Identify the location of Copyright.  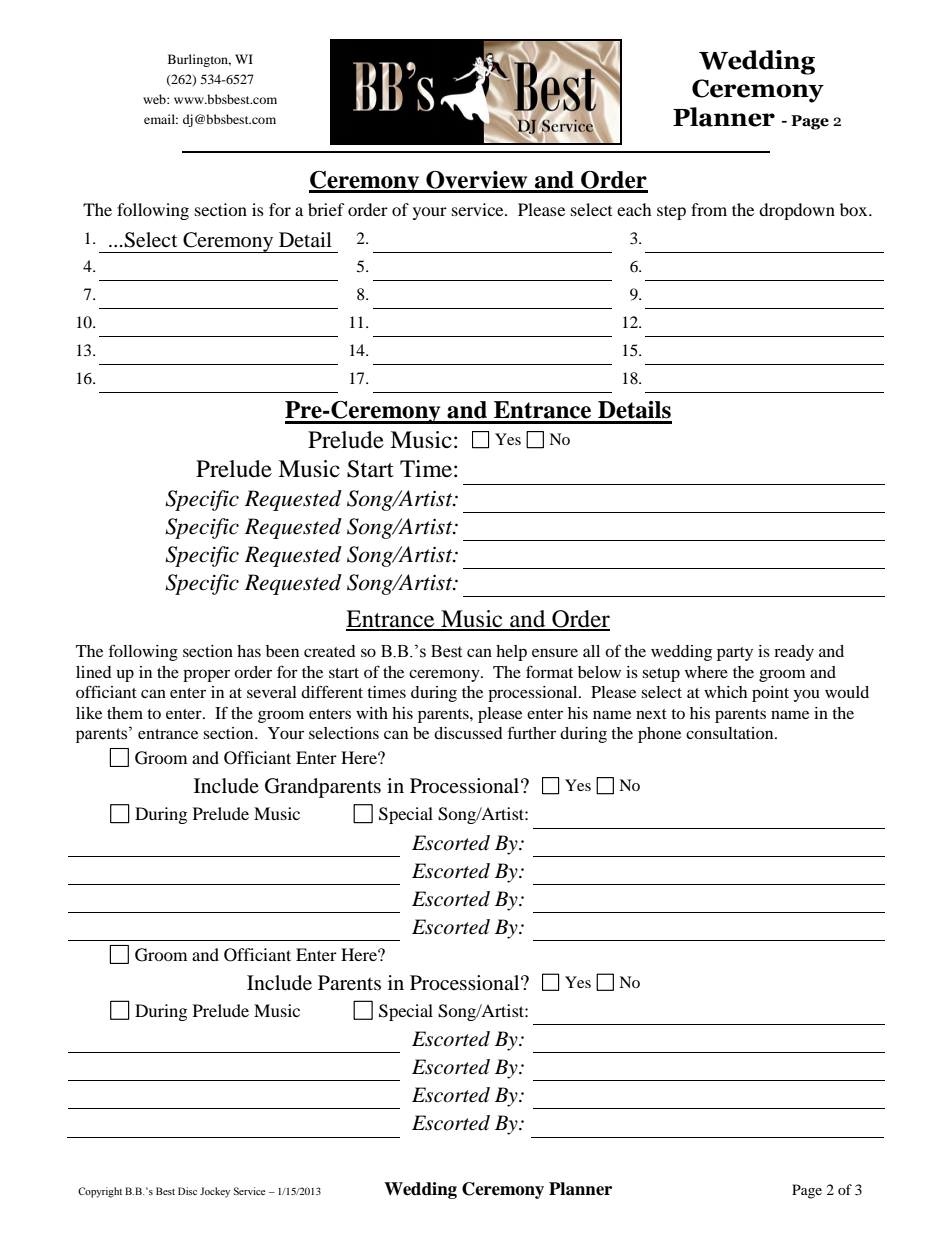
(100, 1192).
